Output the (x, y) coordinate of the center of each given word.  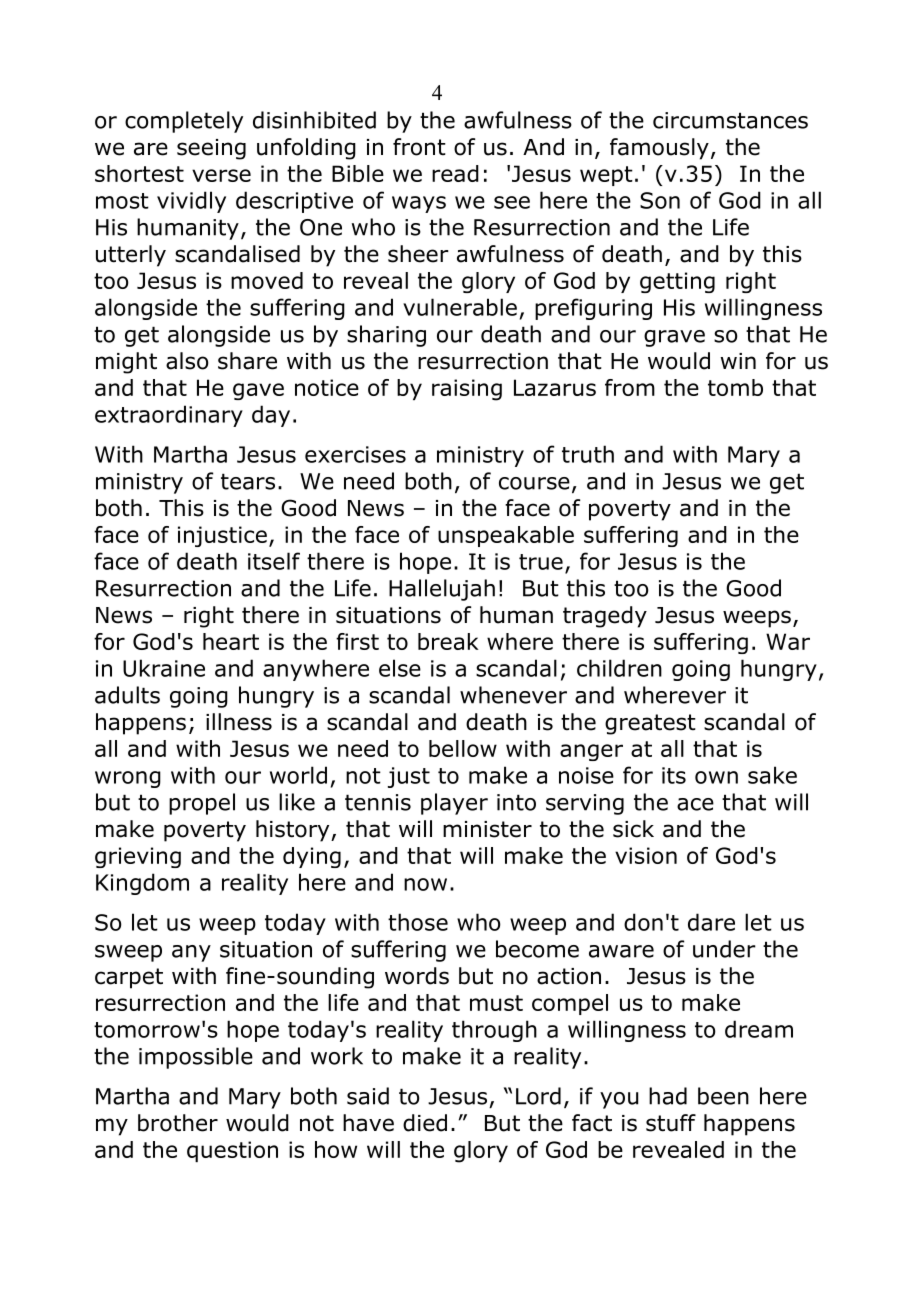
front (419, 147)
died (425, 1123)
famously (659, 149)
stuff (671, 1123)
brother (178, 1123)
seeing (211, 149)
